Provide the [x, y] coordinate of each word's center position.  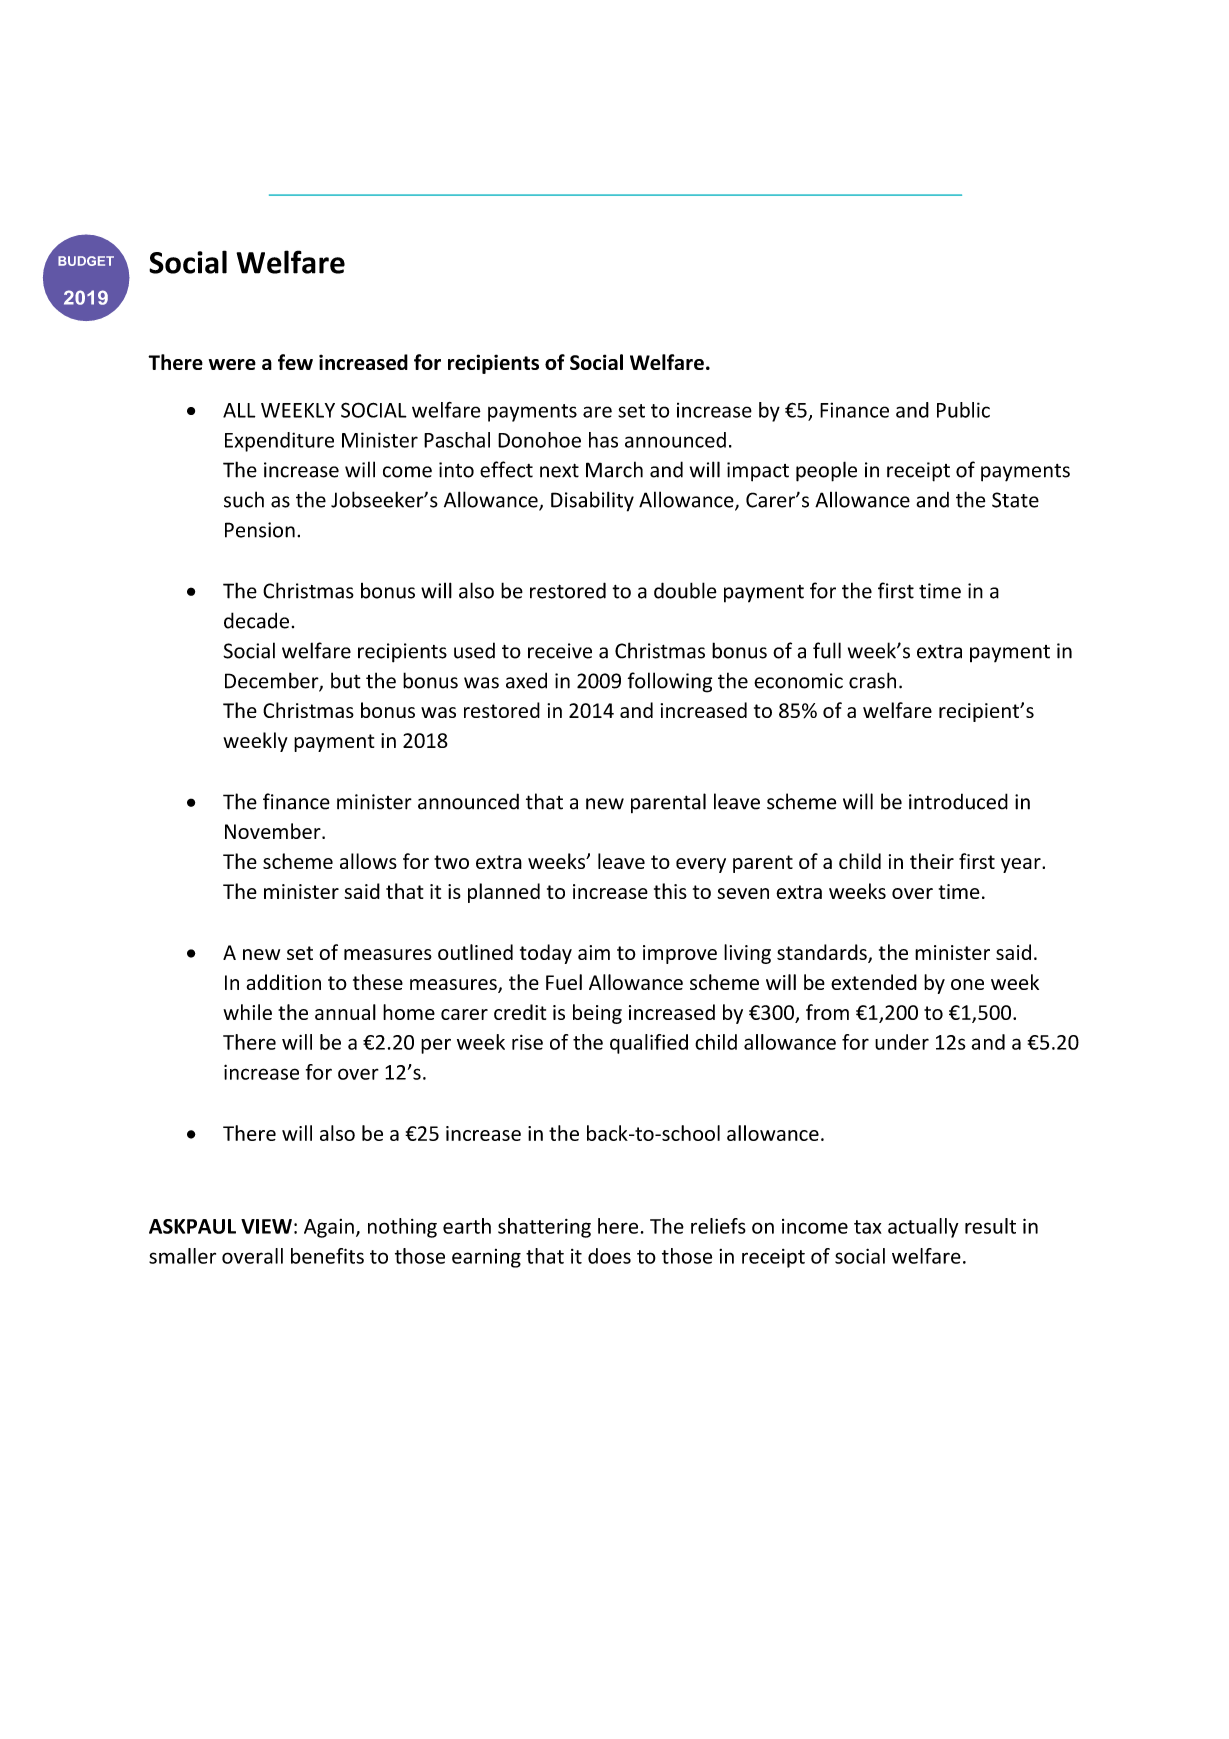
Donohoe [539, 440]
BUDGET [86, 261]
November [274, 831]
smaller [182, 1256]
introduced [958, 801]
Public [963, 410]
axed [526, 680]
